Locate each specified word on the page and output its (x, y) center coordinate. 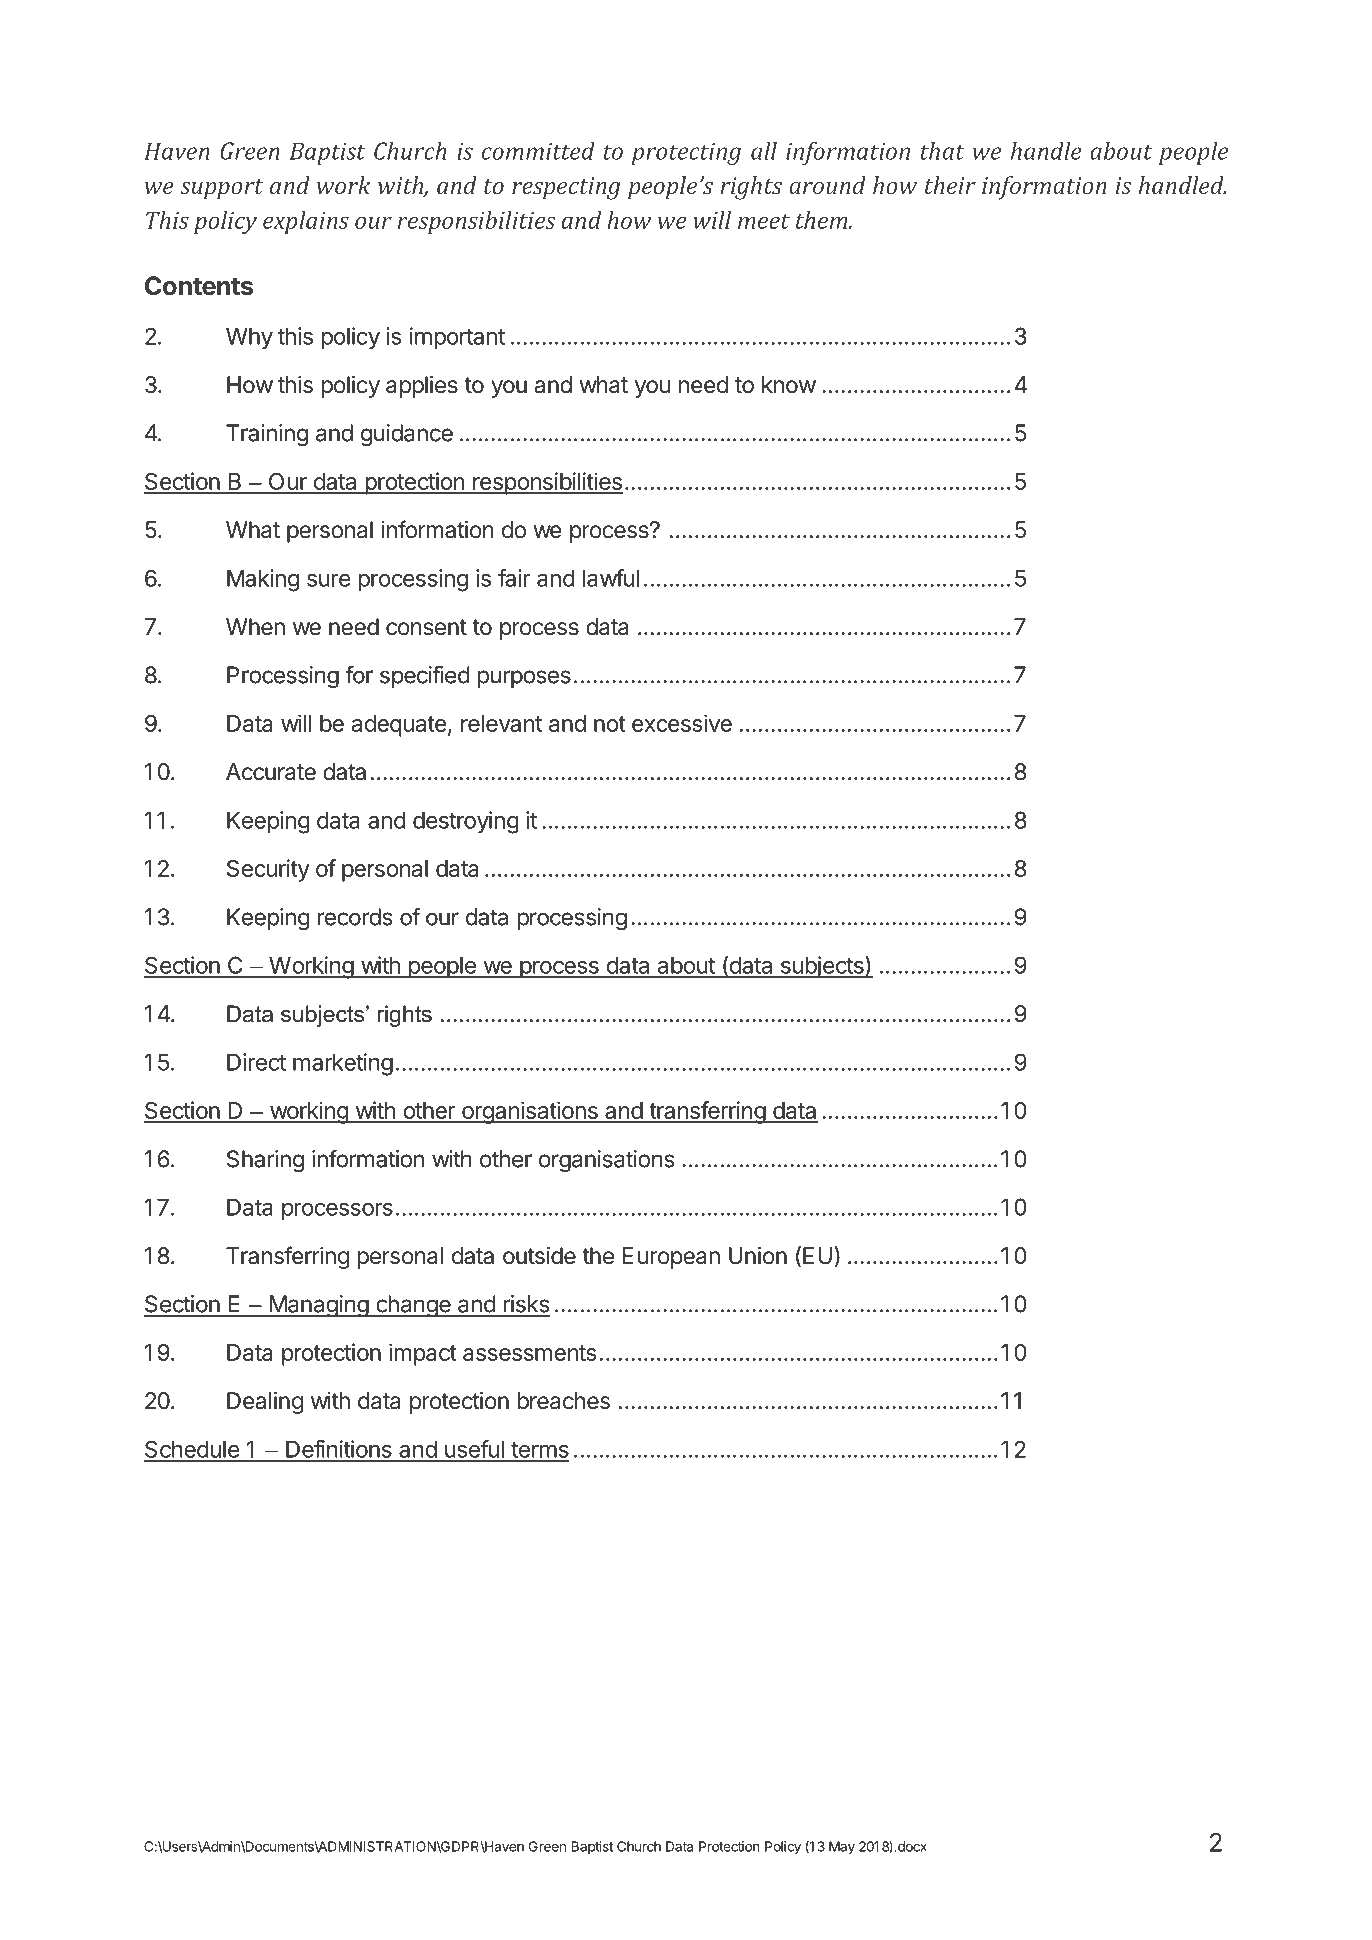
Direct (256, 1062)
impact (423, 1354)
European (671, 1258)
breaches (563, 1401)
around (827, 185)
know (789, 384)
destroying (466, 822)
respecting (566, 188)
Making (263, 580)
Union (758, 1256)
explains (306, 222)
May (842, 1848)
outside (539, 1256)
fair (514, 578)
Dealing (265, 1403)
